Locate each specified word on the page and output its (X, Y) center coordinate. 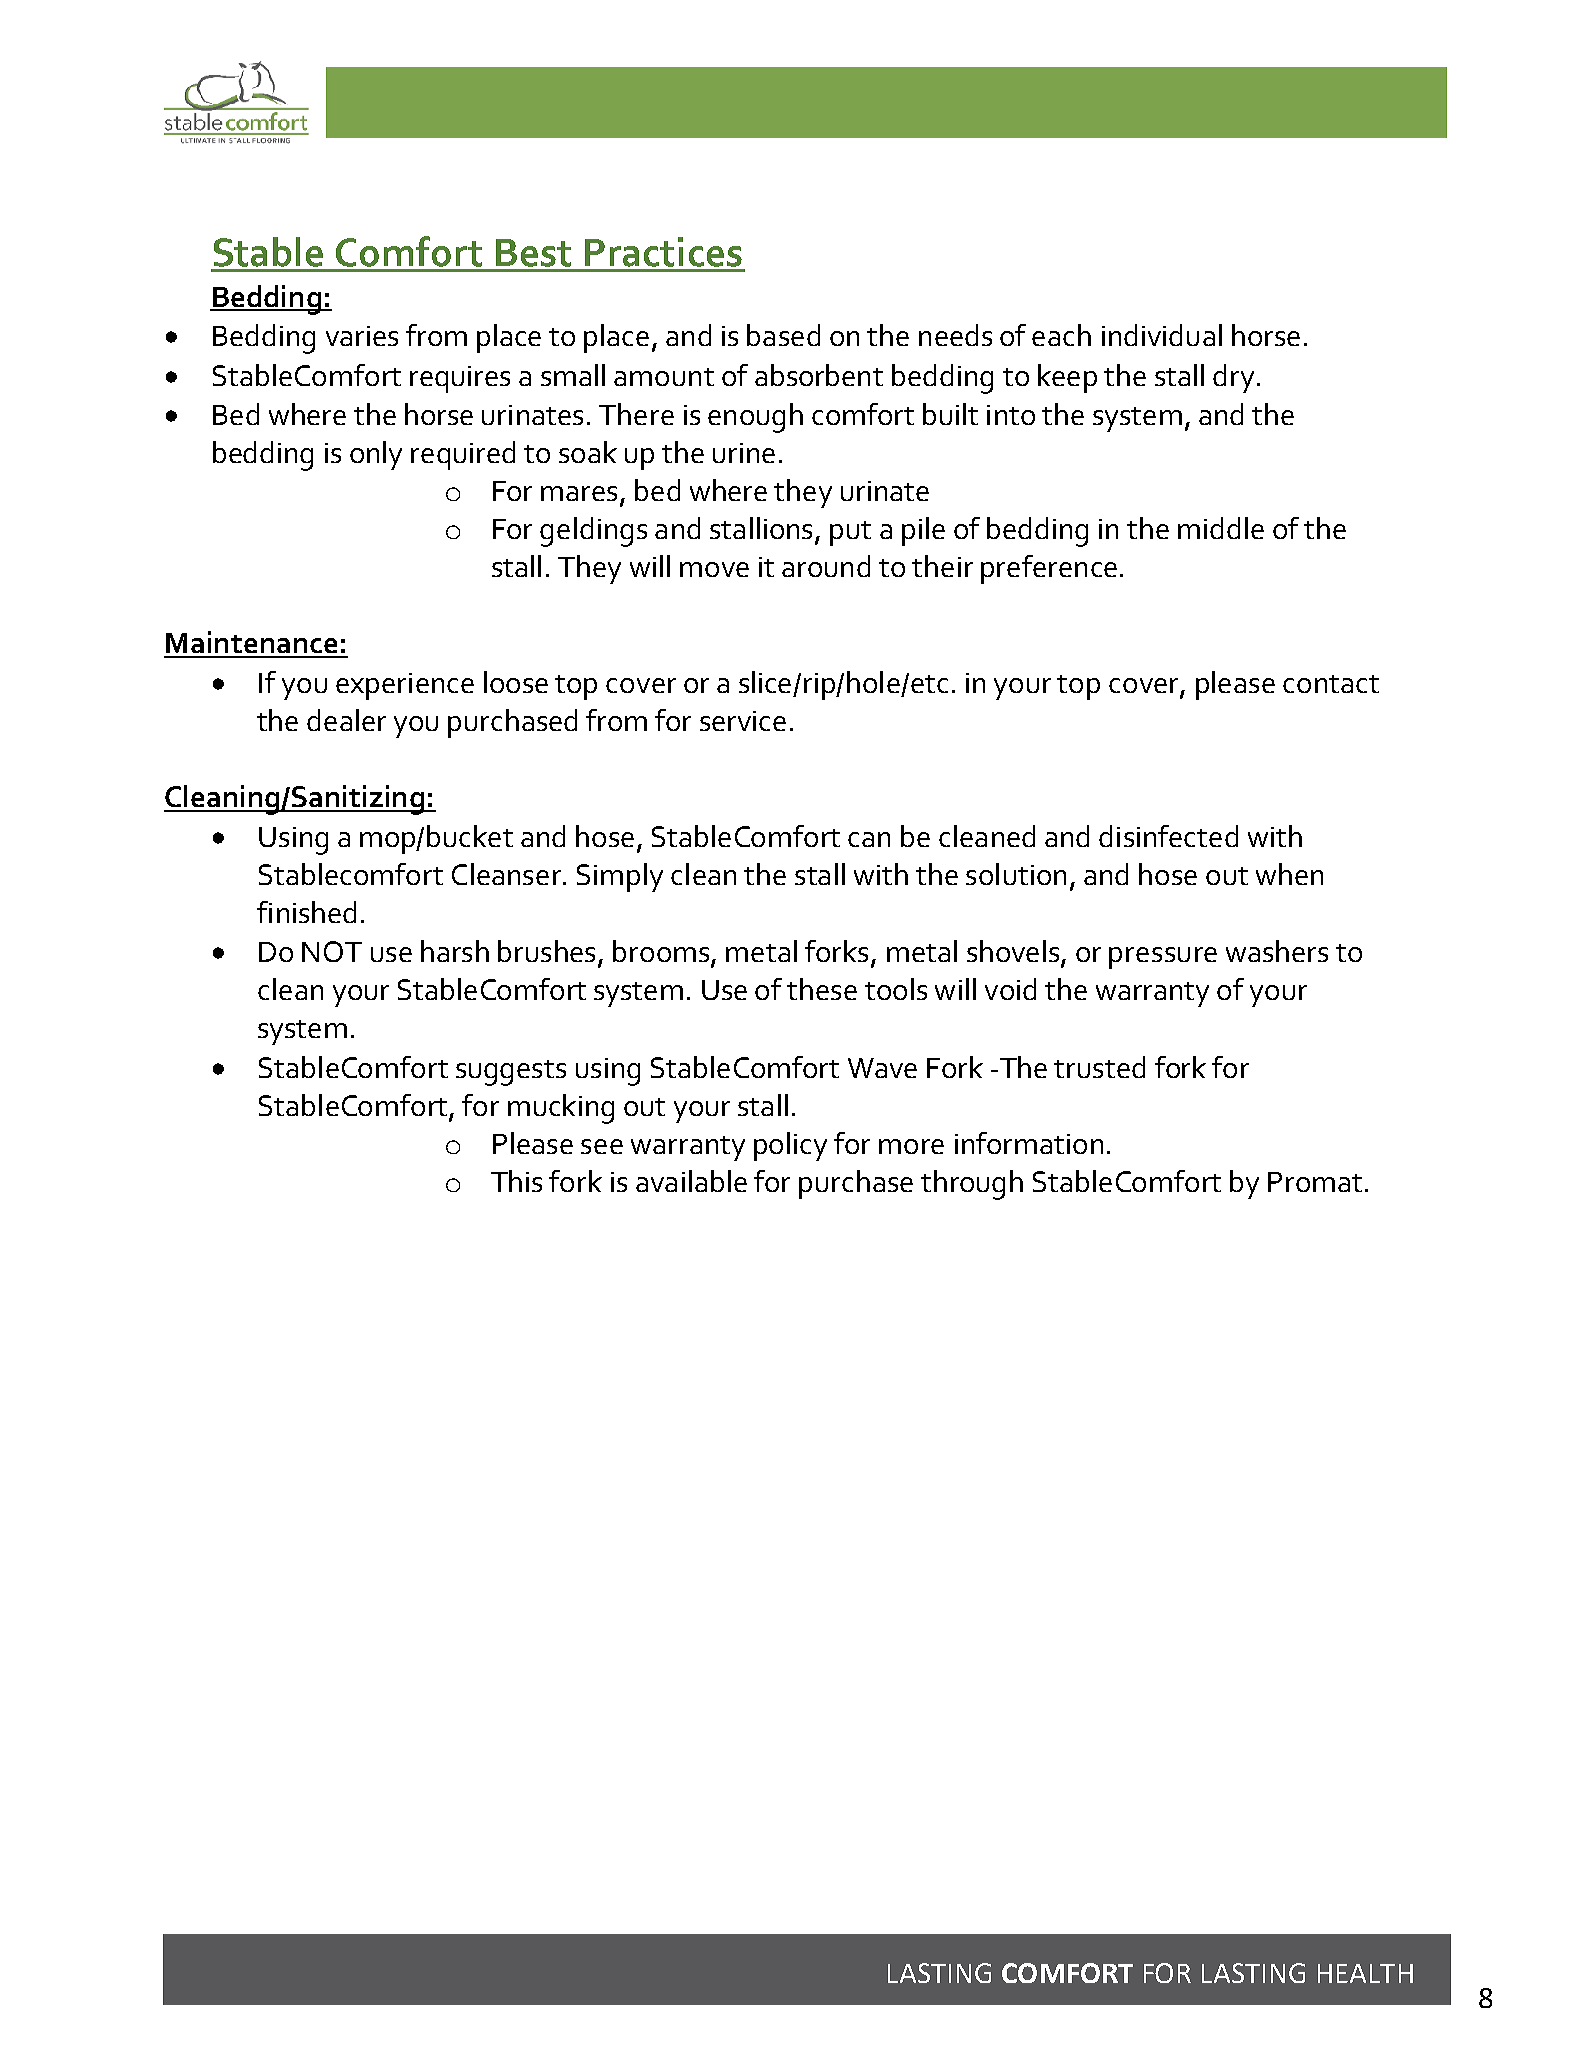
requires (460, 379)
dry (1233, 378)
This (516, 1181)
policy (790, 1146)
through (972, 1185)
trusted (1099, 1067)
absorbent (819, 375)
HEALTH (1365, 1973)
